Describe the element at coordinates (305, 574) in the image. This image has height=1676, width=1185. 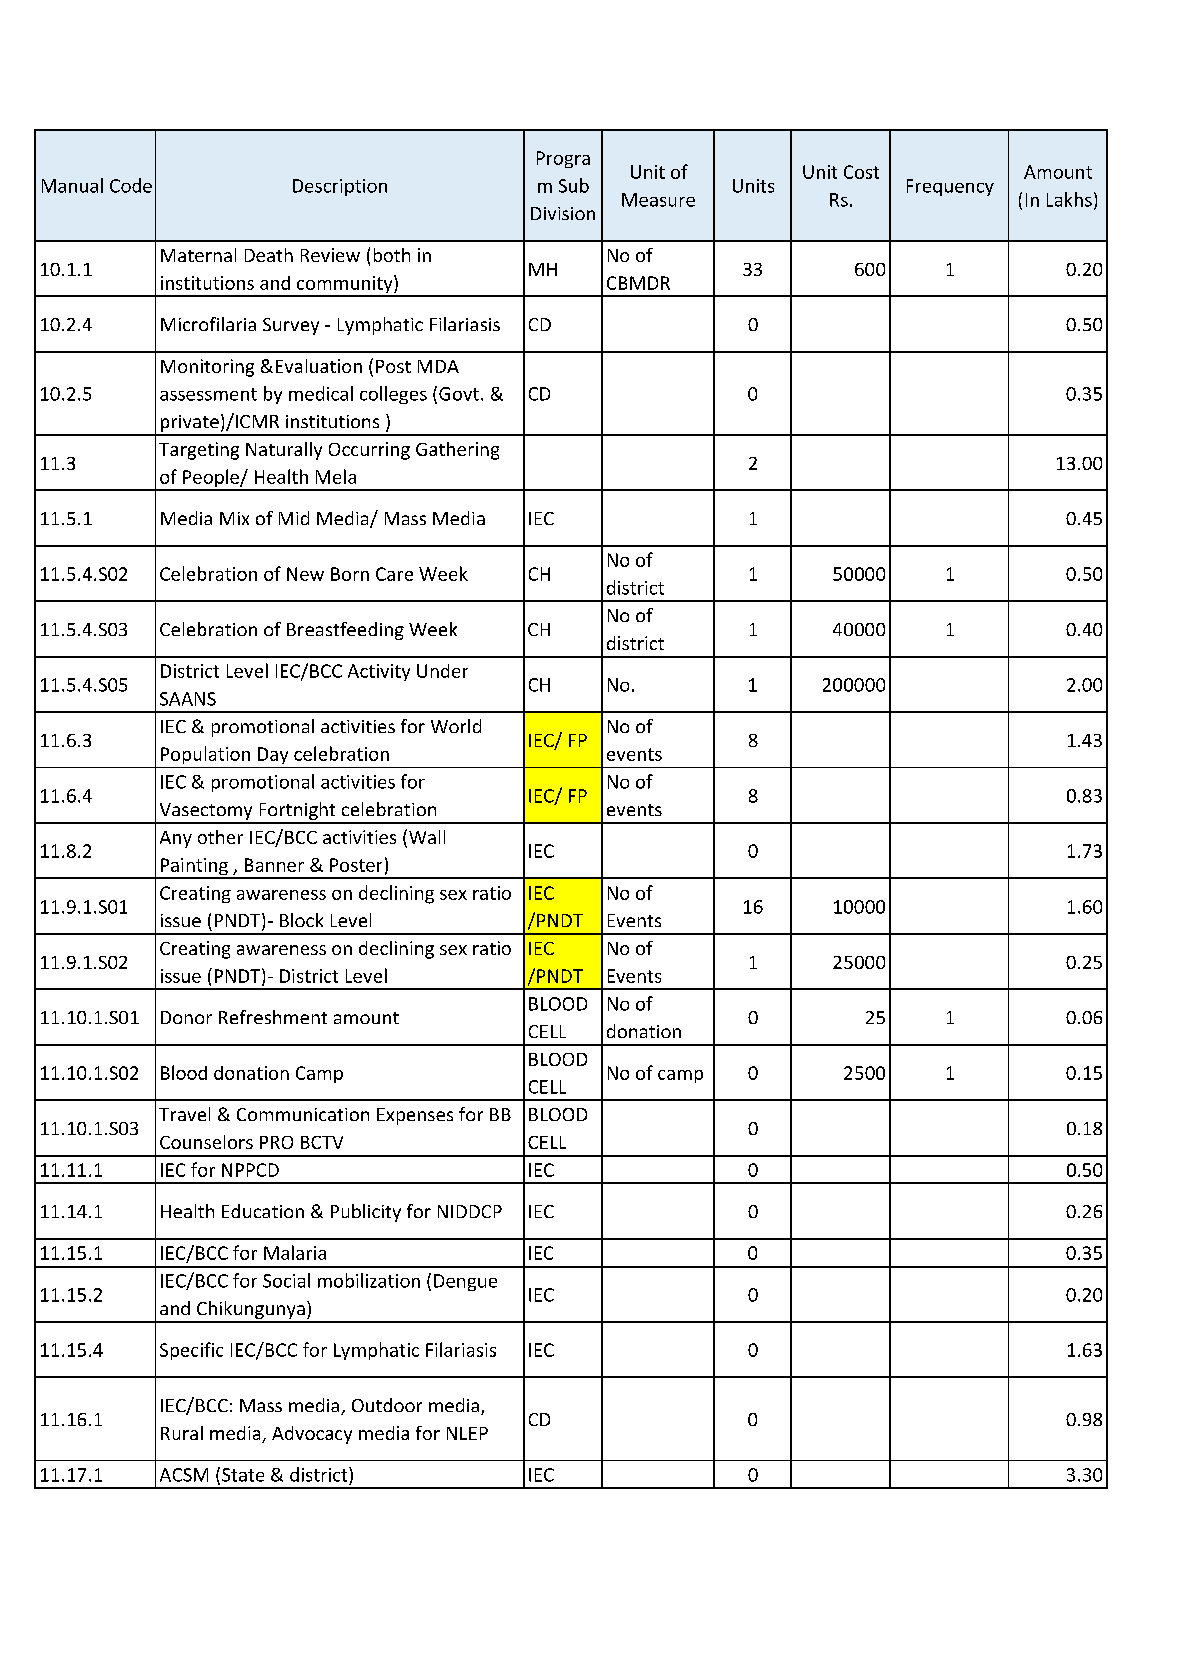
I see `New` at that location.
